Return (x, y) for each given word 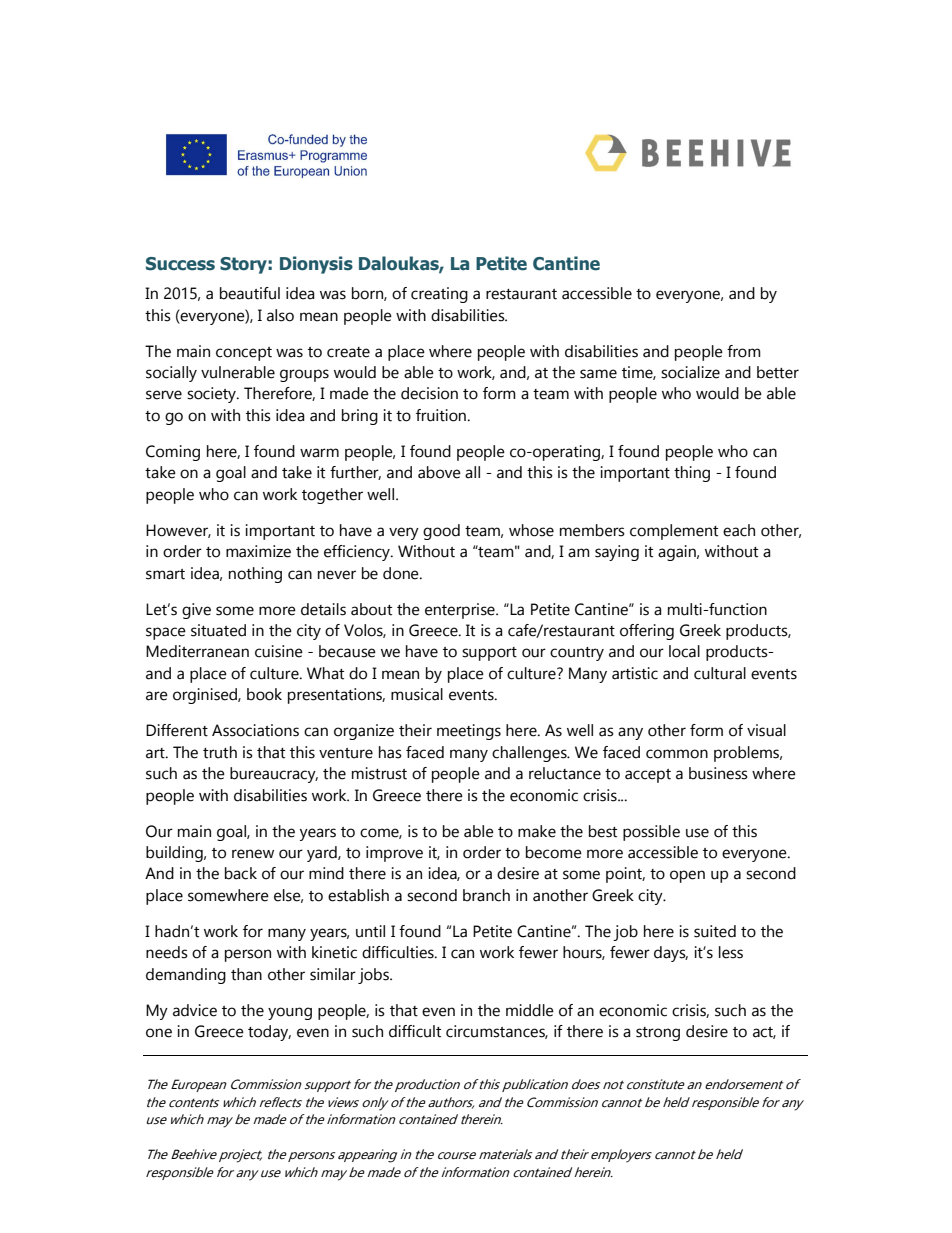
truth (220, 752)
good (441, 532)
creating (439, 295)
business (718, 773)
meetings (469, 732)
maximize (258, 551)
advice (195, 1010)
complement (674, 532)
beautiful (250, 293)
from (744, 351)
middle (530, 1010)
